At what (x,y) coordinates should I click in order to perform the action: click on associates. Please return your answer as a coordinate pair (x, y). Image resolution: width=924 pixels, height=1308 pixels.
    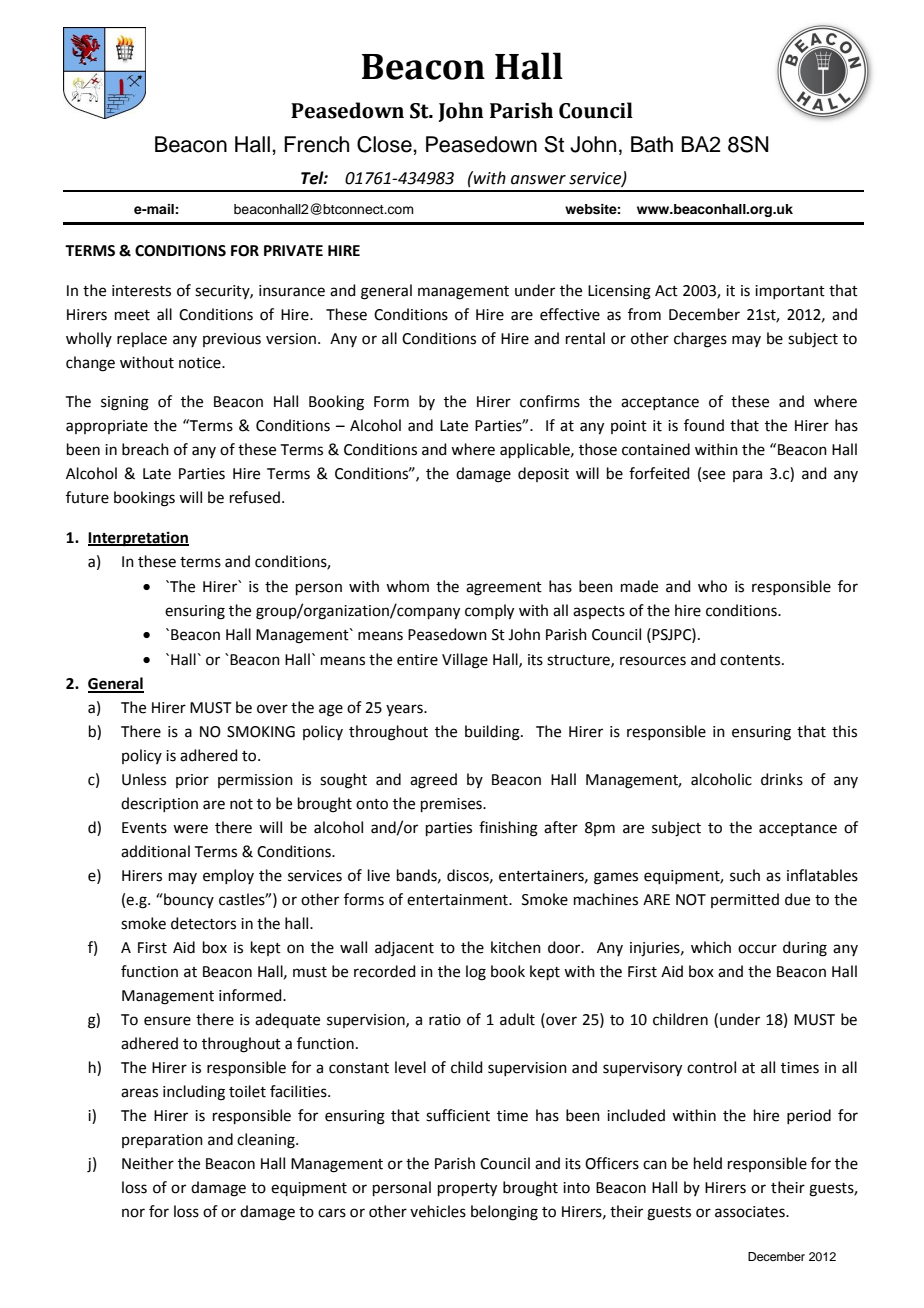
    Looking at the image, I should click on (751, 1212).
